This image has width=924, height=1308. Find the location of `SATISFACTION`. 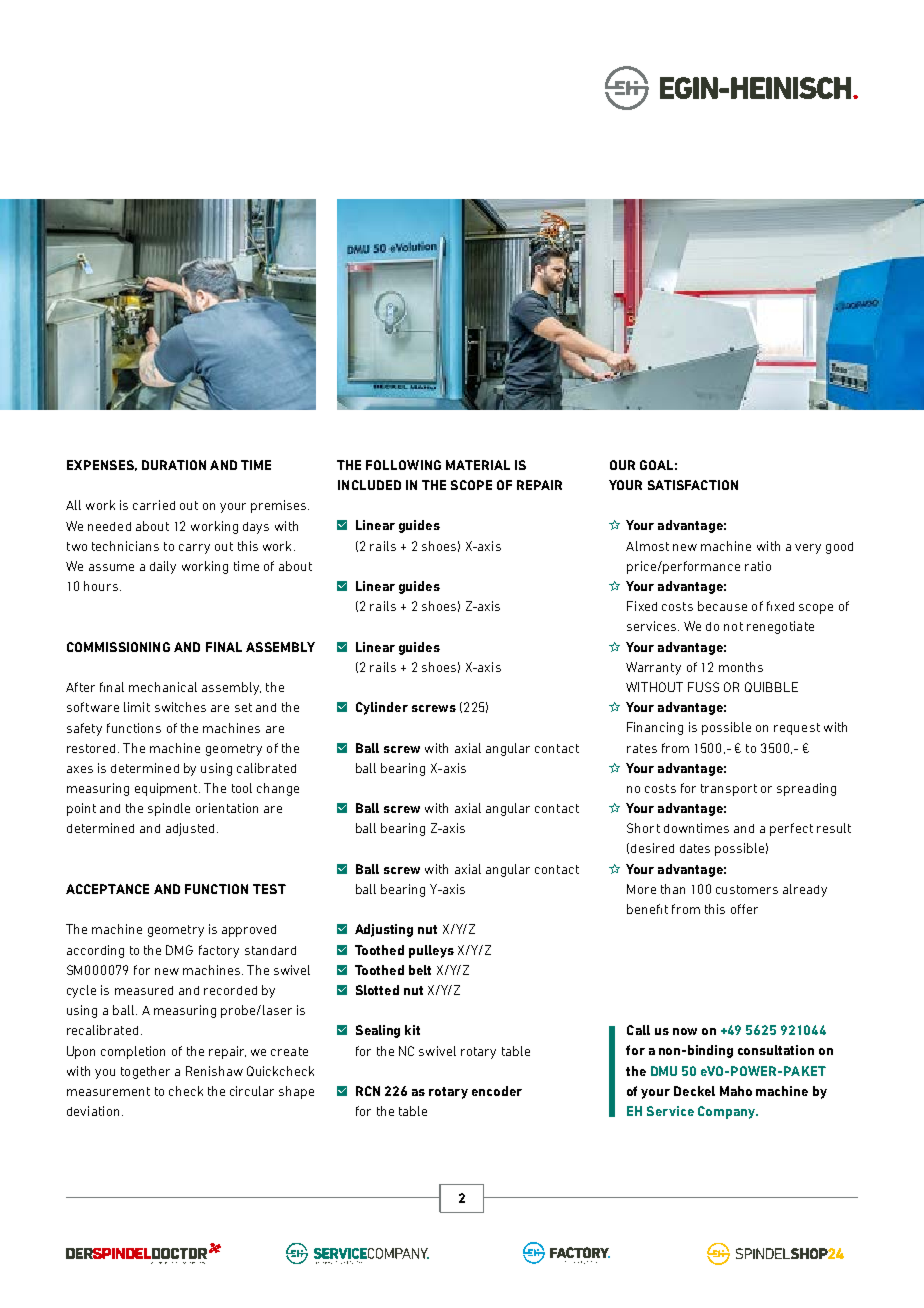

SATISFACTION is located at coordinates (693, 485).
